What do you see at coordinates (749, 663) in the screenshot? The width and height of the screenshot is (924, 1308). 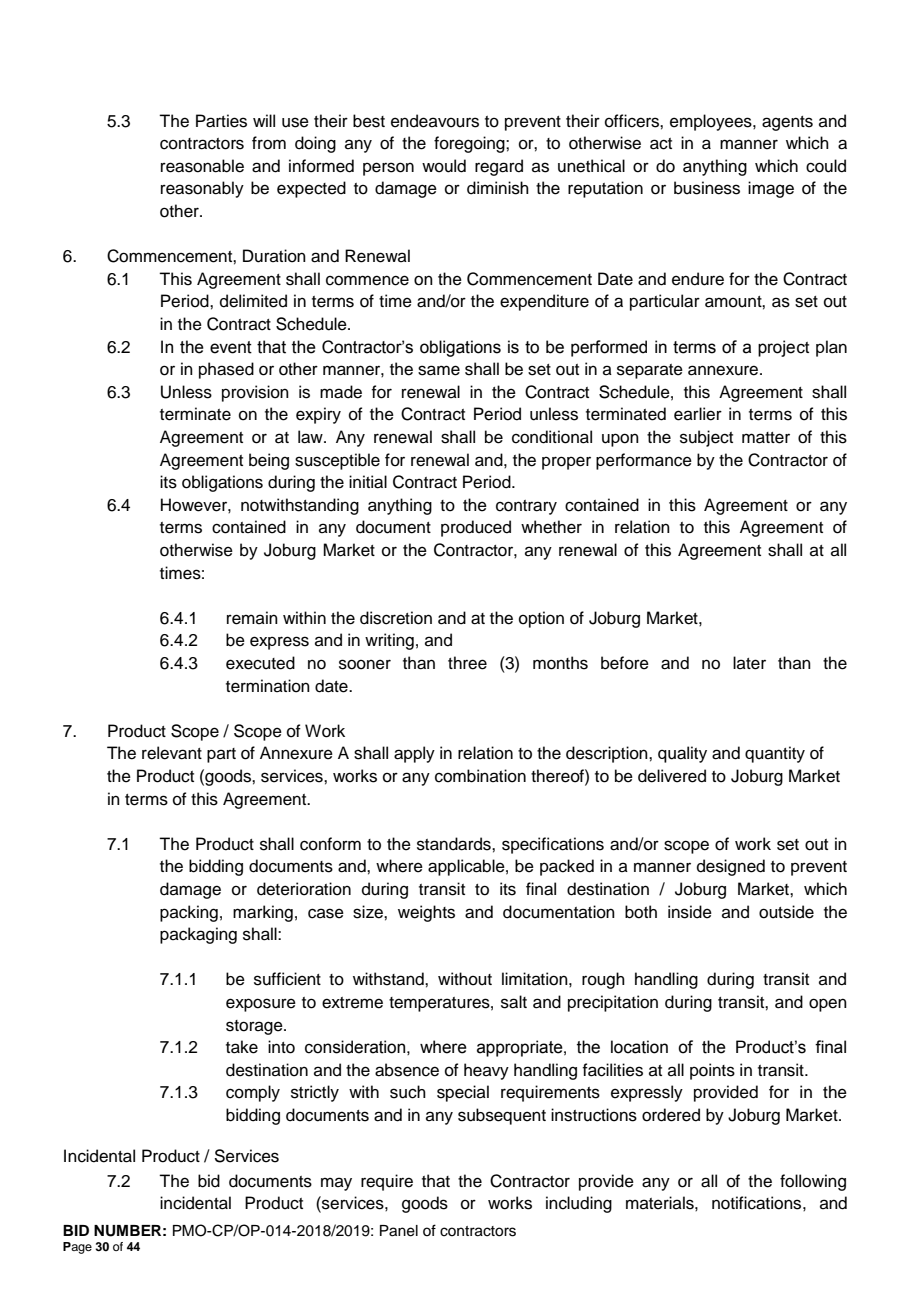 I see `later` at bounding box center [749, 663].
